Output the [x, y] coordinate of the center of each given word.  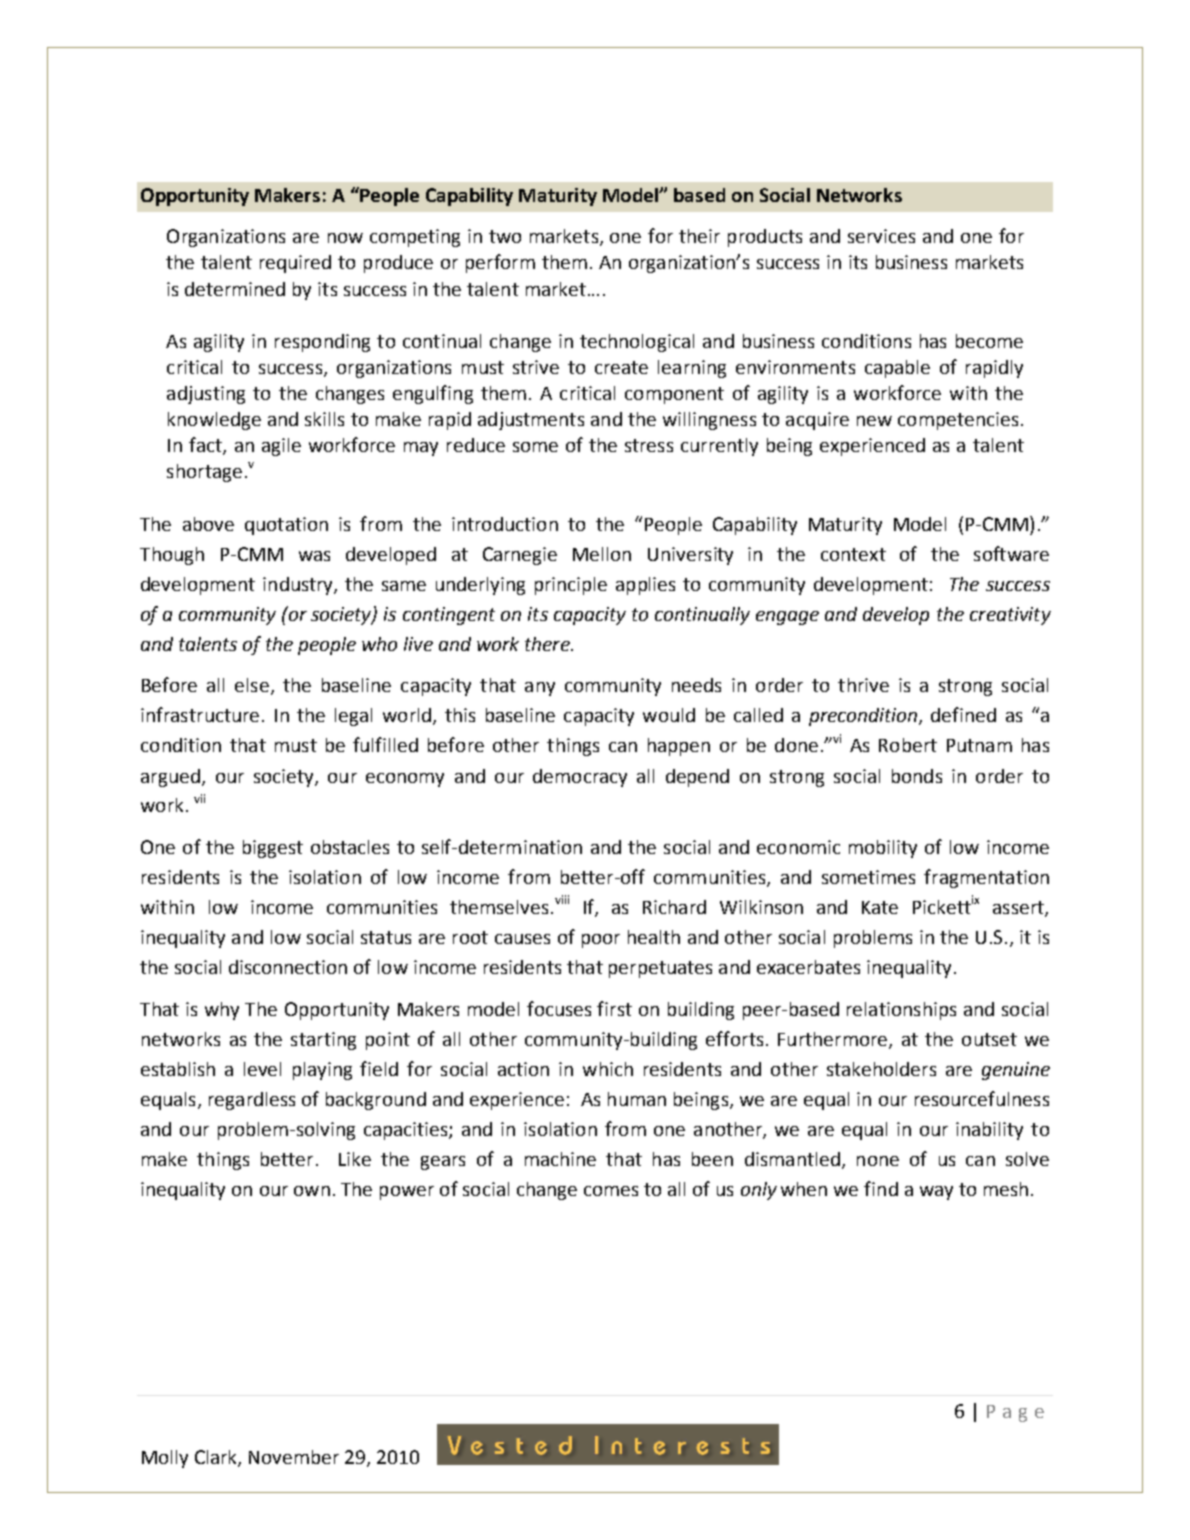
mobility [883, 849]
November [294, 1457]
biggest [273, 849]
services [881, 236]
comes [611, 1191]
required [295, 264]
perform [500, 263]
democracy [580, 778]
